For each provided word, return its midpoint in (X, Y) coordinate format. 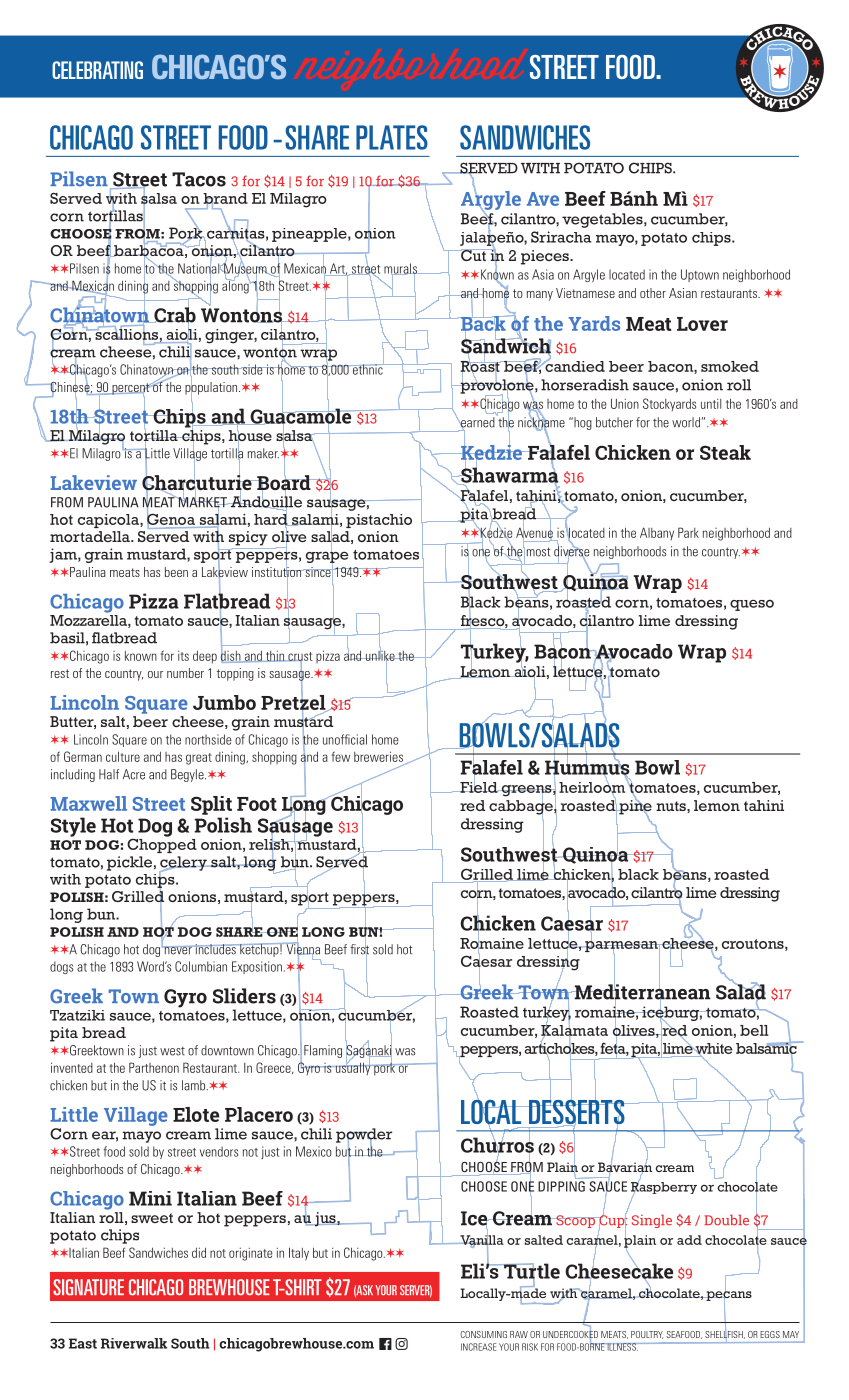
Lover (702, 324)
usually (353, 1067)
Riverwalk (134, 1343)
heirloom (593, 787)
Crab (174, 315)
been (176, 572)
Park (688, 532)
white (713, 1050)
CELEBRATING (97, 70)
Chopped (162, 844)
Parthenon (154, 1067)
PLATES (392, 137)
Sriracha (561, 237)
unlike (380, 655)
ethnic (367, 368)
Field (479, 786)
